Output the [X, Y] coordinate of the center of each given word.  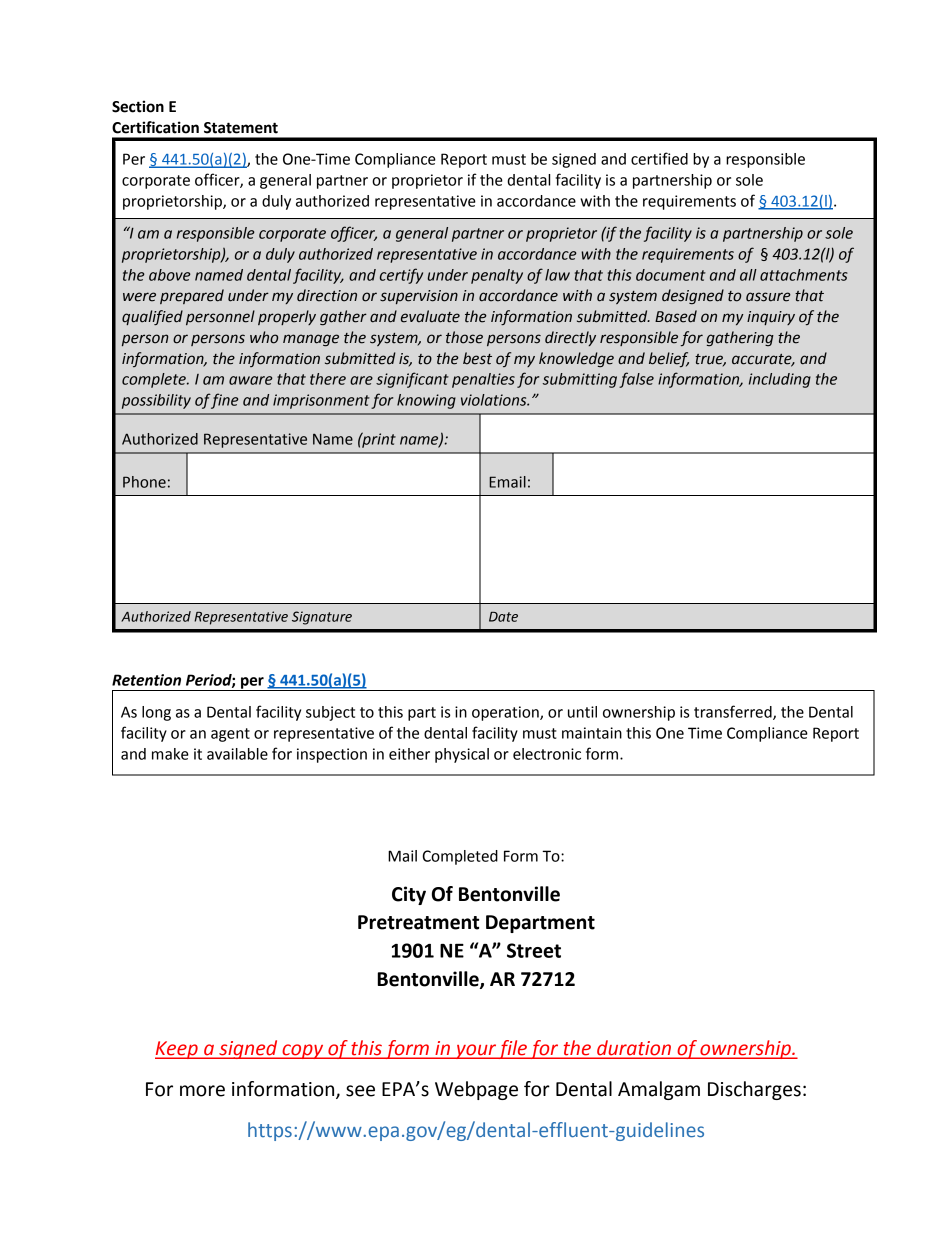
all [748, 275]
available [237, 754]
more [202, 1091]
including [780, 380]
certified [659, 158]
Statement [241, 128]
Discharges [754, 1090]
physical [462, 755]
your [476, 1051]
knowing [426, 401]
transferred [734, 712]
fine [224, 401]
